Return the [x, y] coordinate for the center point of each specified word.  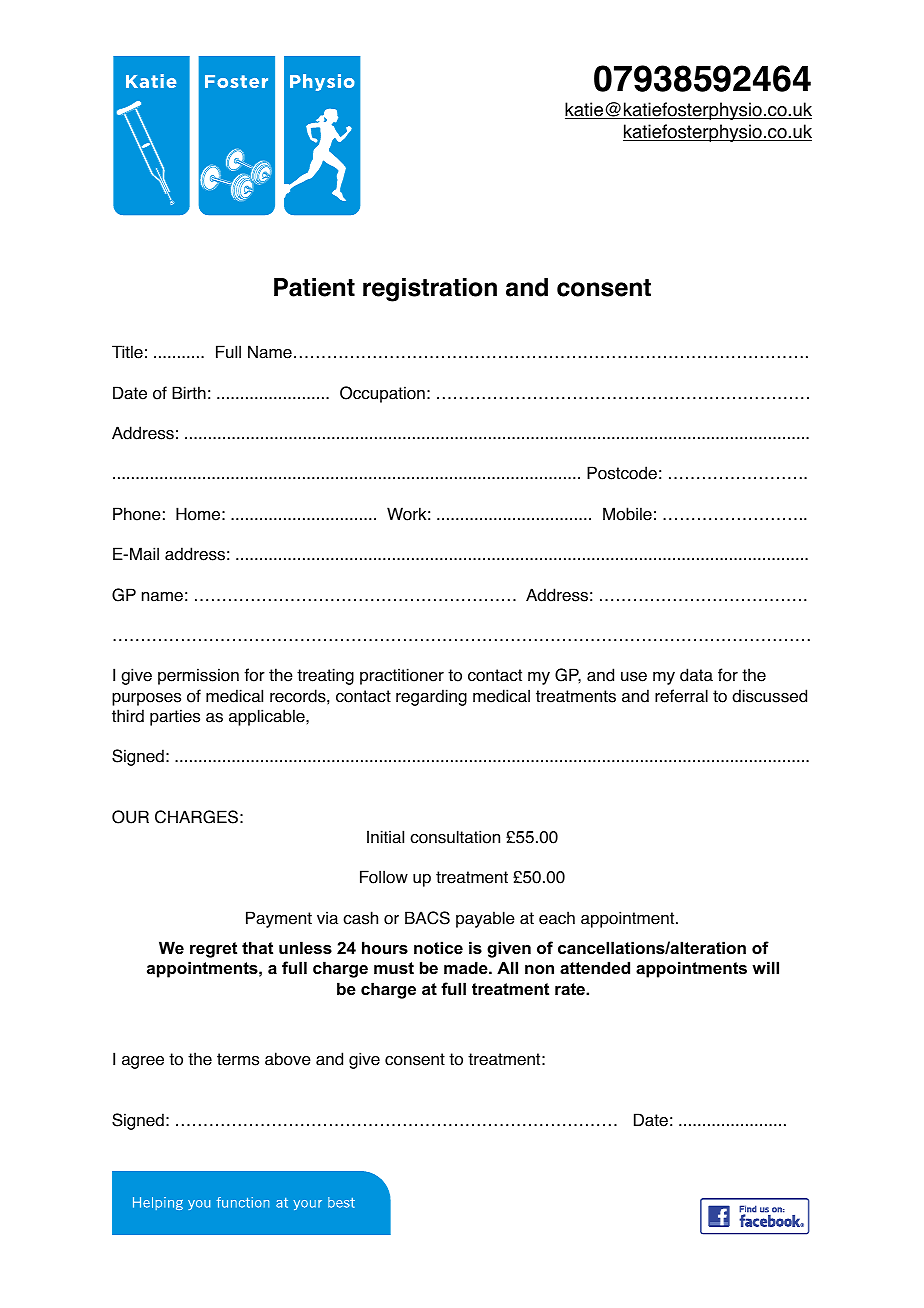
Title [127, 352]
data [696, 675]
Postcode [622, 473]
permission [198, 676]
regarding [431, 697]
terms [238, 1059]
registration [430, 290]
